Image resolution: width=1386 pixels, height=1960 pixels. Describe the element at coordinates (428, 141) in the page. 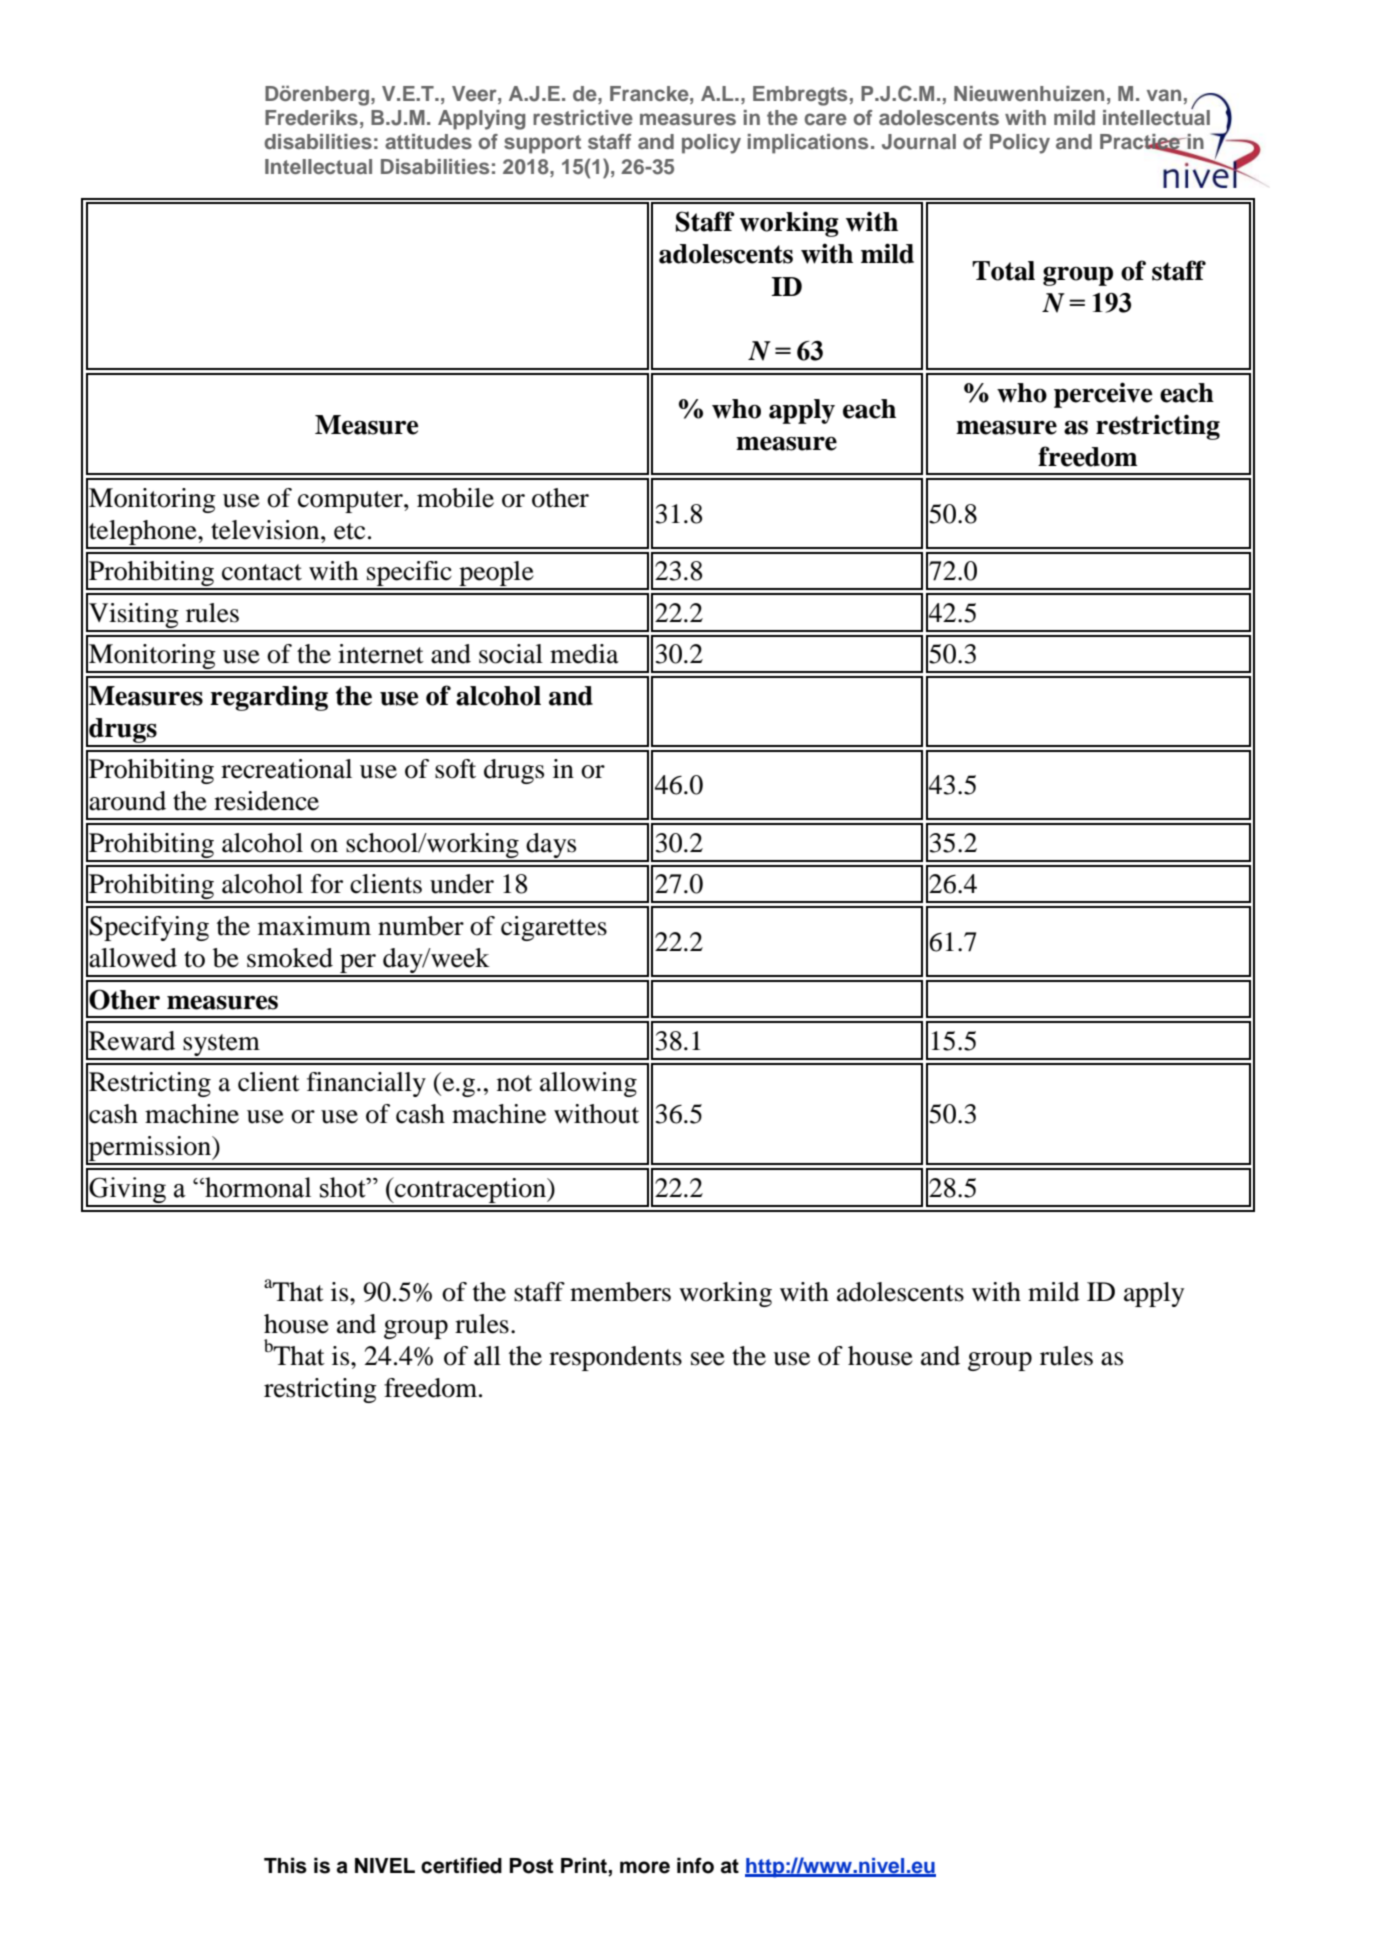

I see `attitudes` at that location.
